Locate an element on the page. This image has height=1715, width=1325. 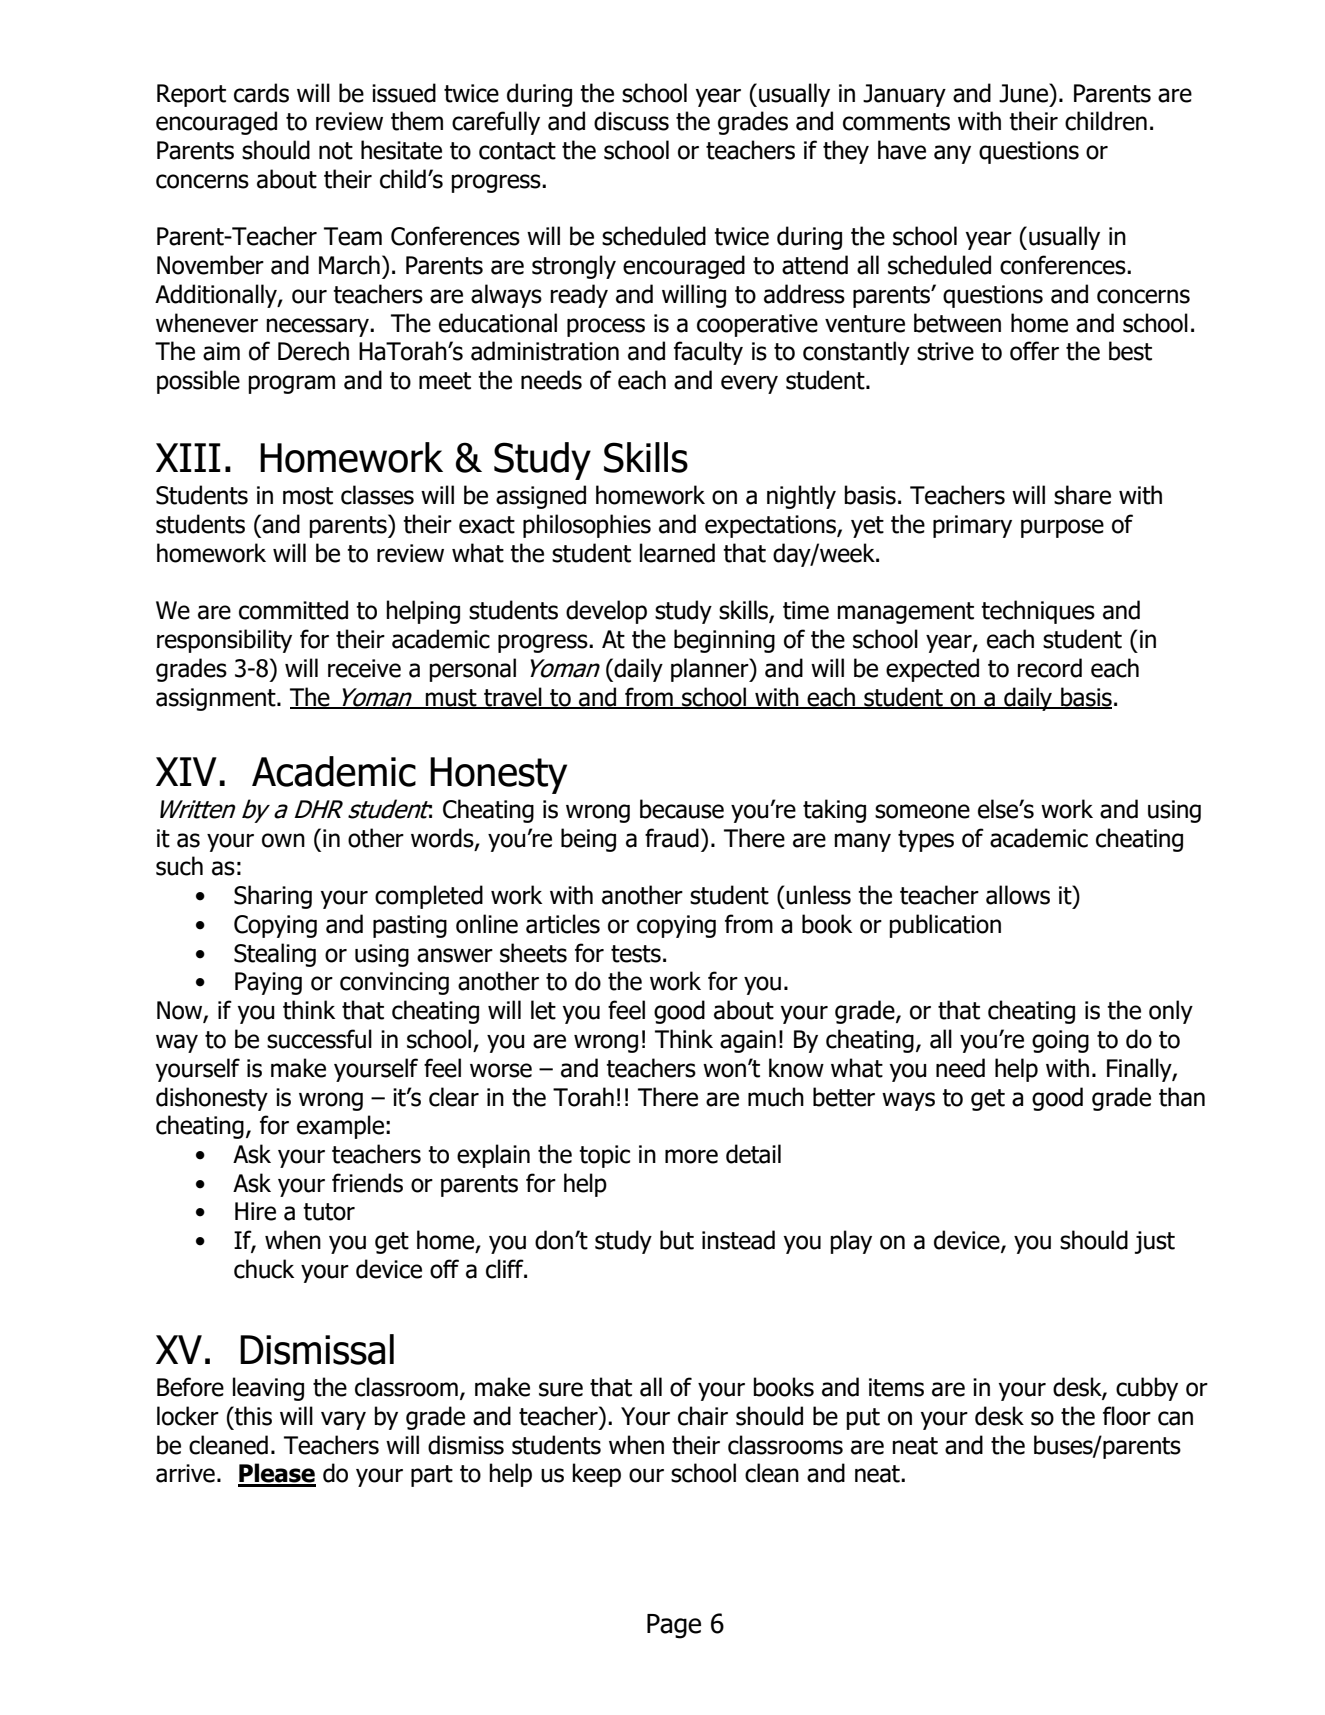
arrive is located at coordinates (185, 1473).
